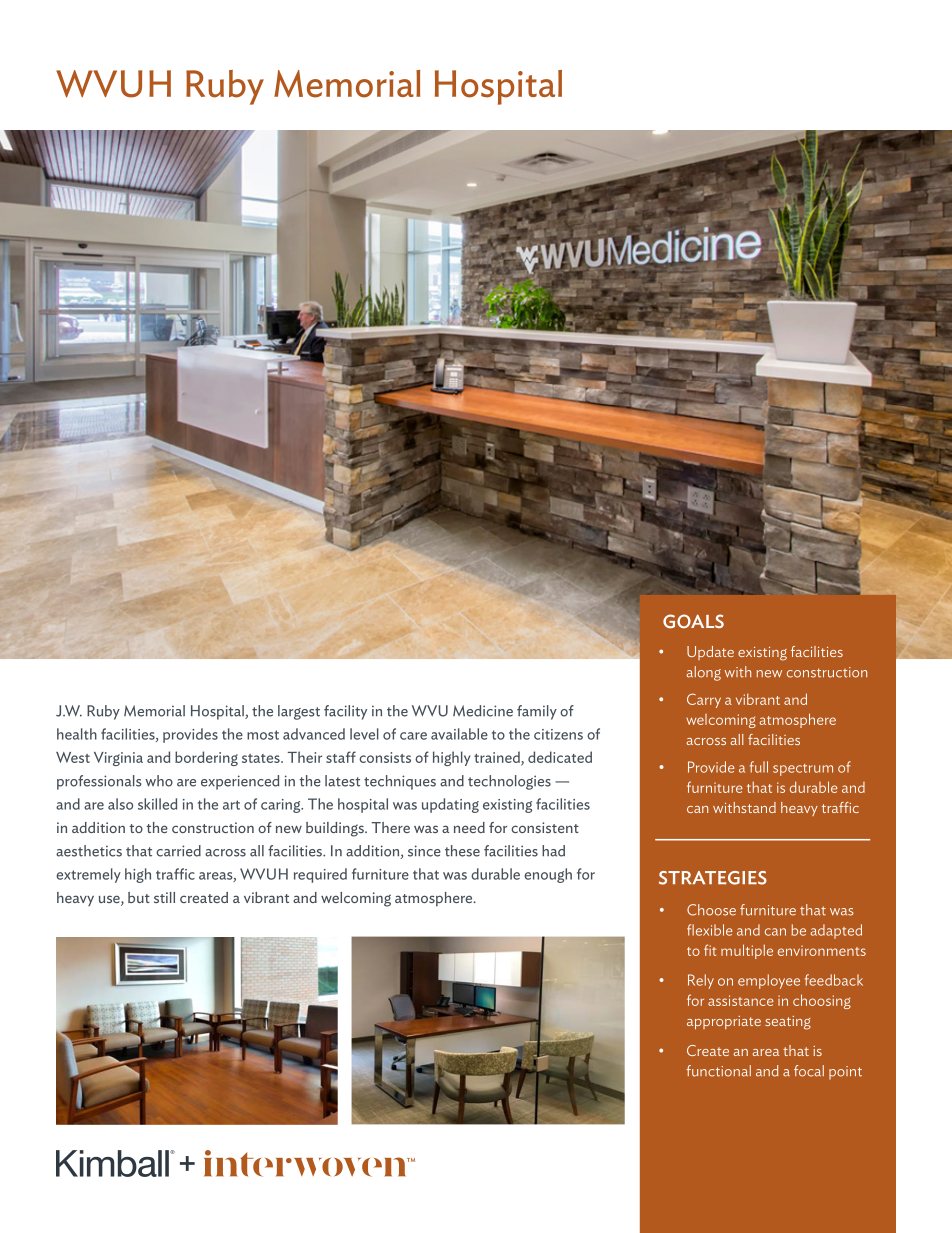 This screenshot has height=1233, width=952. Describe the element at coordinates (299, 712) in the screenshot. I see `largest` at that location.
